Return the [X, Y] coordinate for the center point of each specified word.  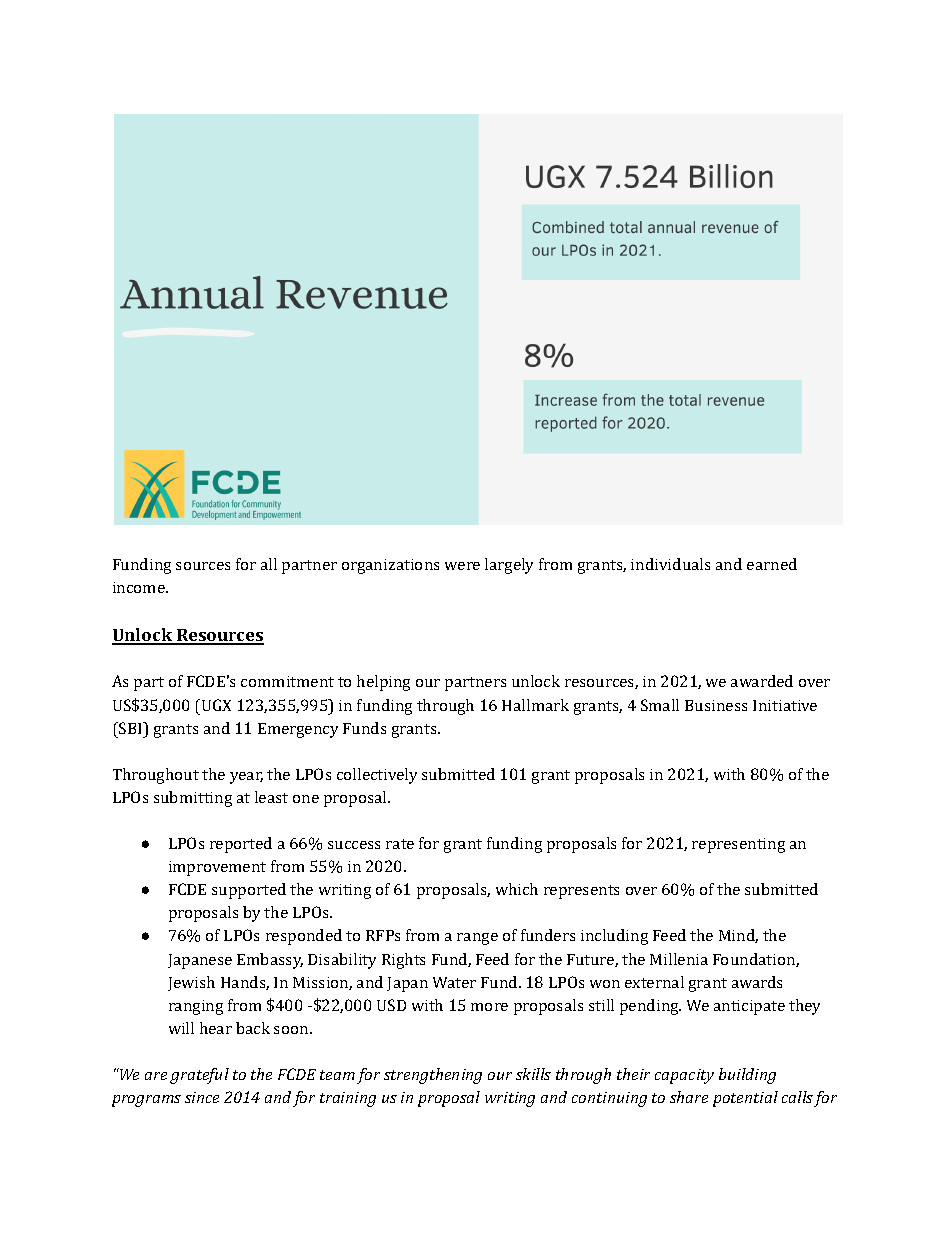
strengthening [433, 1076]
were [462, 566]
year [246, 778]
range [477, 939]
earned [772, 564]
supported [249, 891]
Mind [738, 936]
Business [716, 705]
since [202, 1097]
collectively [377, 776]
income [140, 587]
